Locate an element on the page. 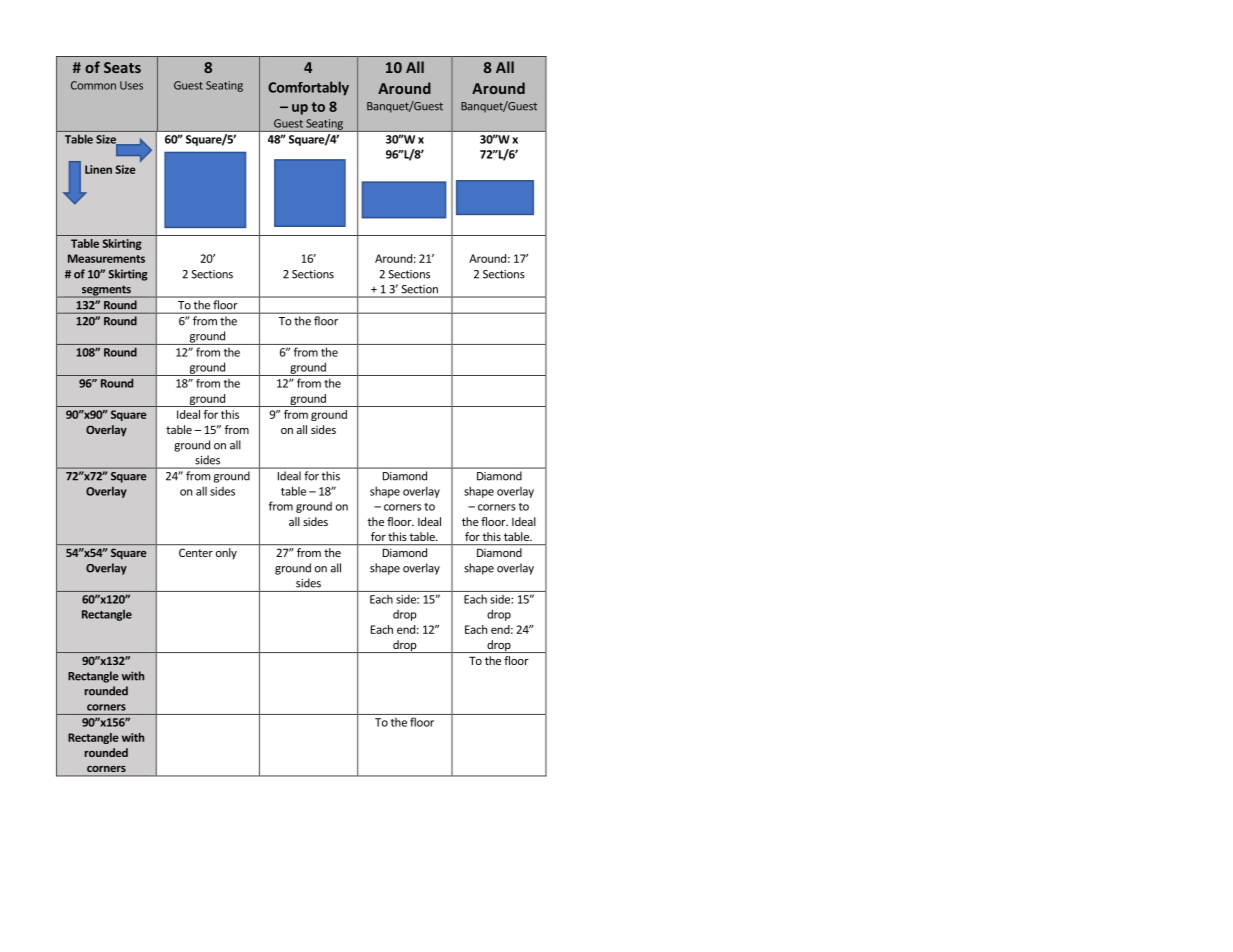 The image size is (1233, 952). Seats is located at coordinates (122, 67).
